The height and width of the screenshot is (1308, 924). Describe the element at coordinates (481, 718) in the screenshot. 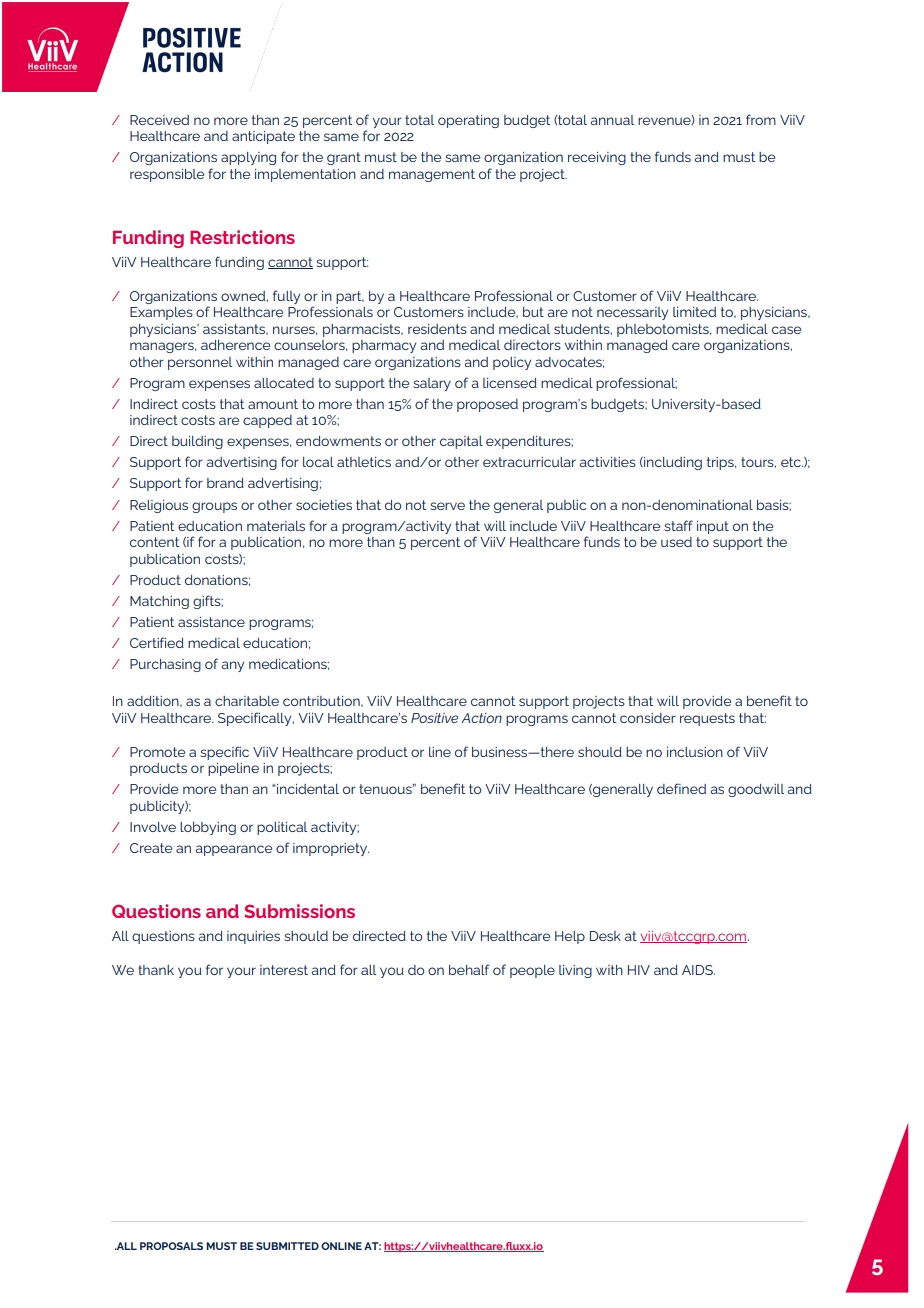

I see `Action` at that location.
